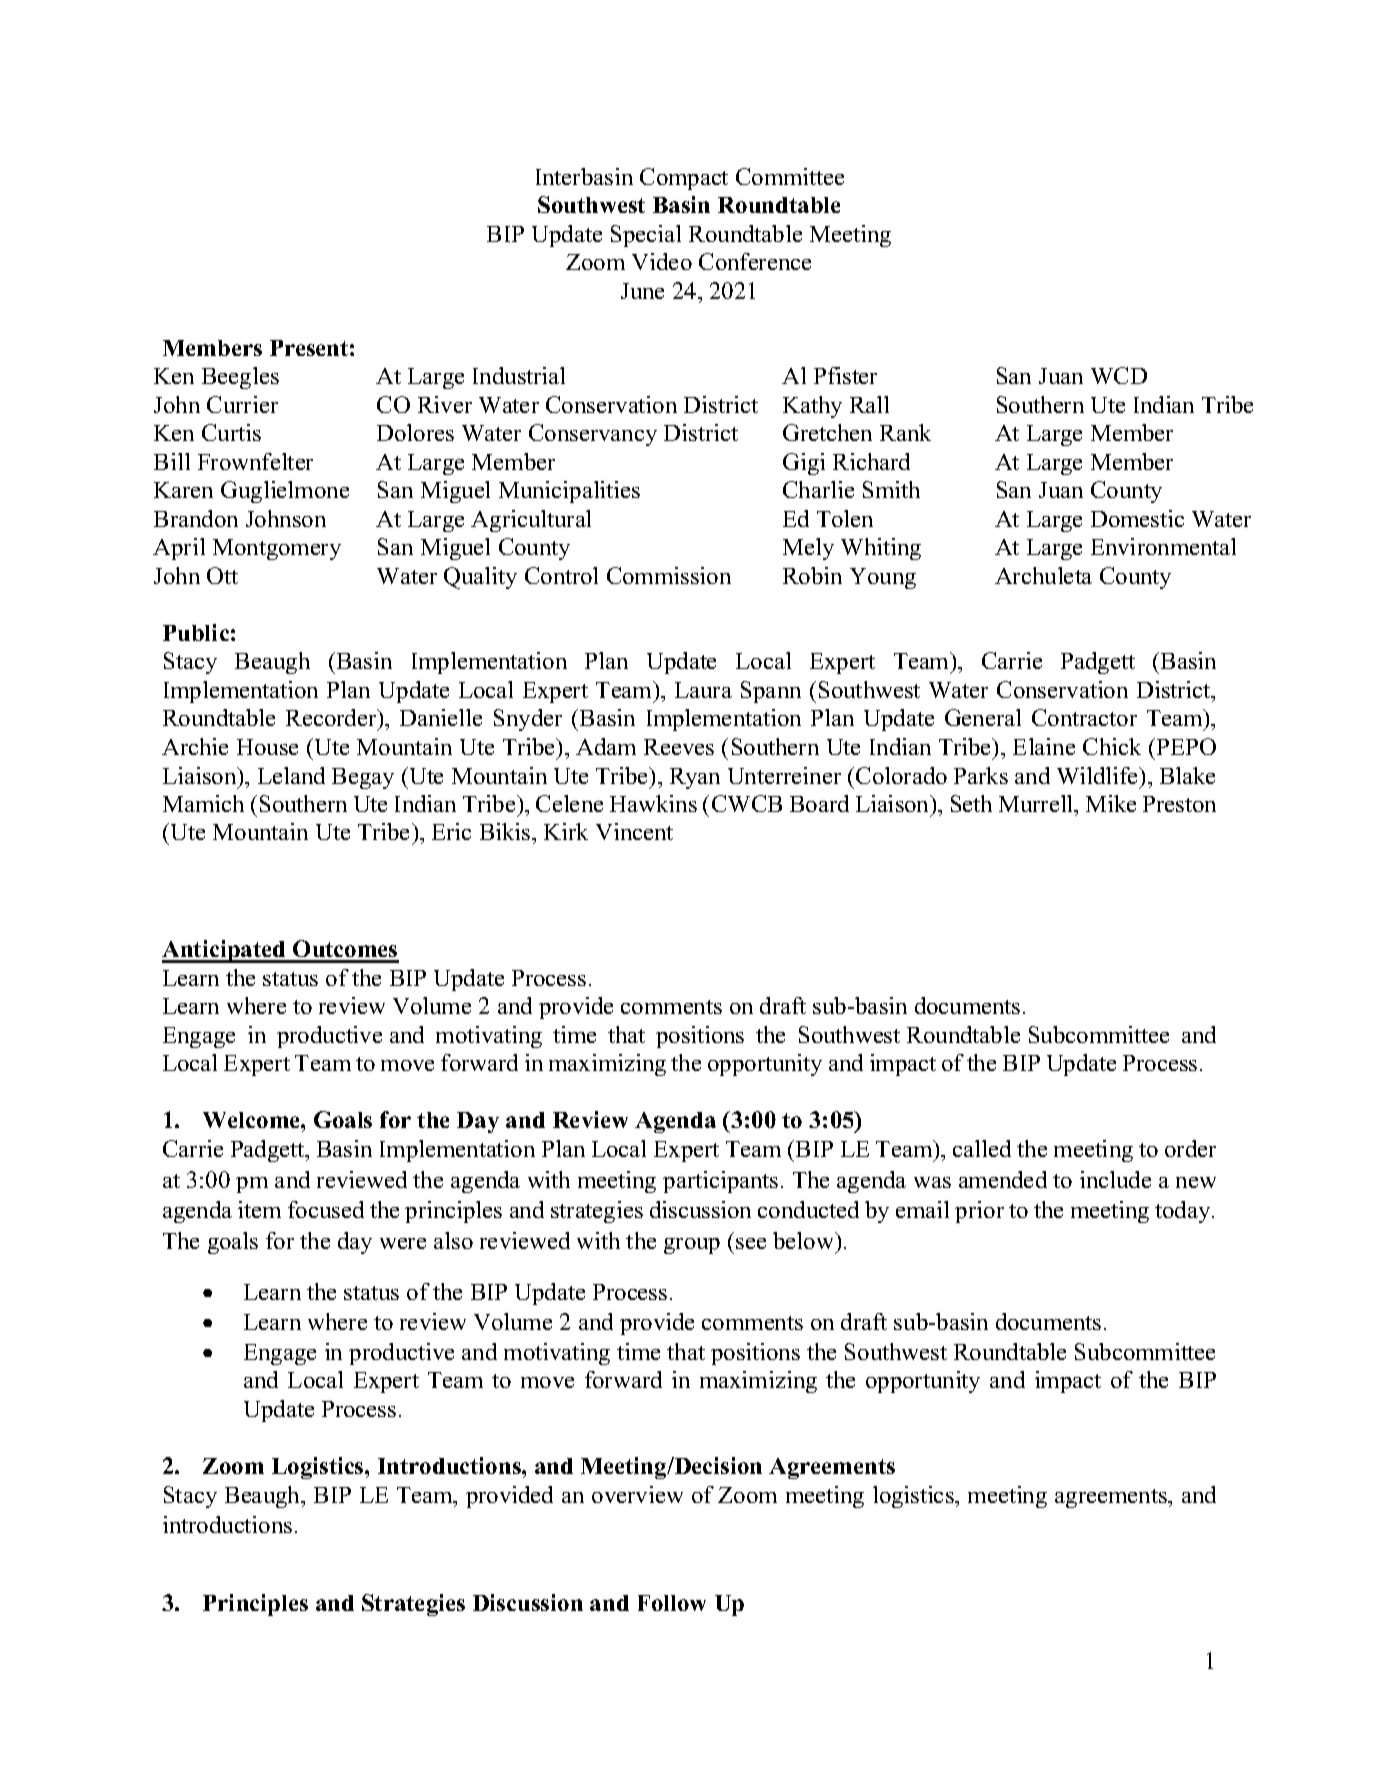  Describe the element at coordinates (672, 1603) in the image. I see `Follow` at that location.
